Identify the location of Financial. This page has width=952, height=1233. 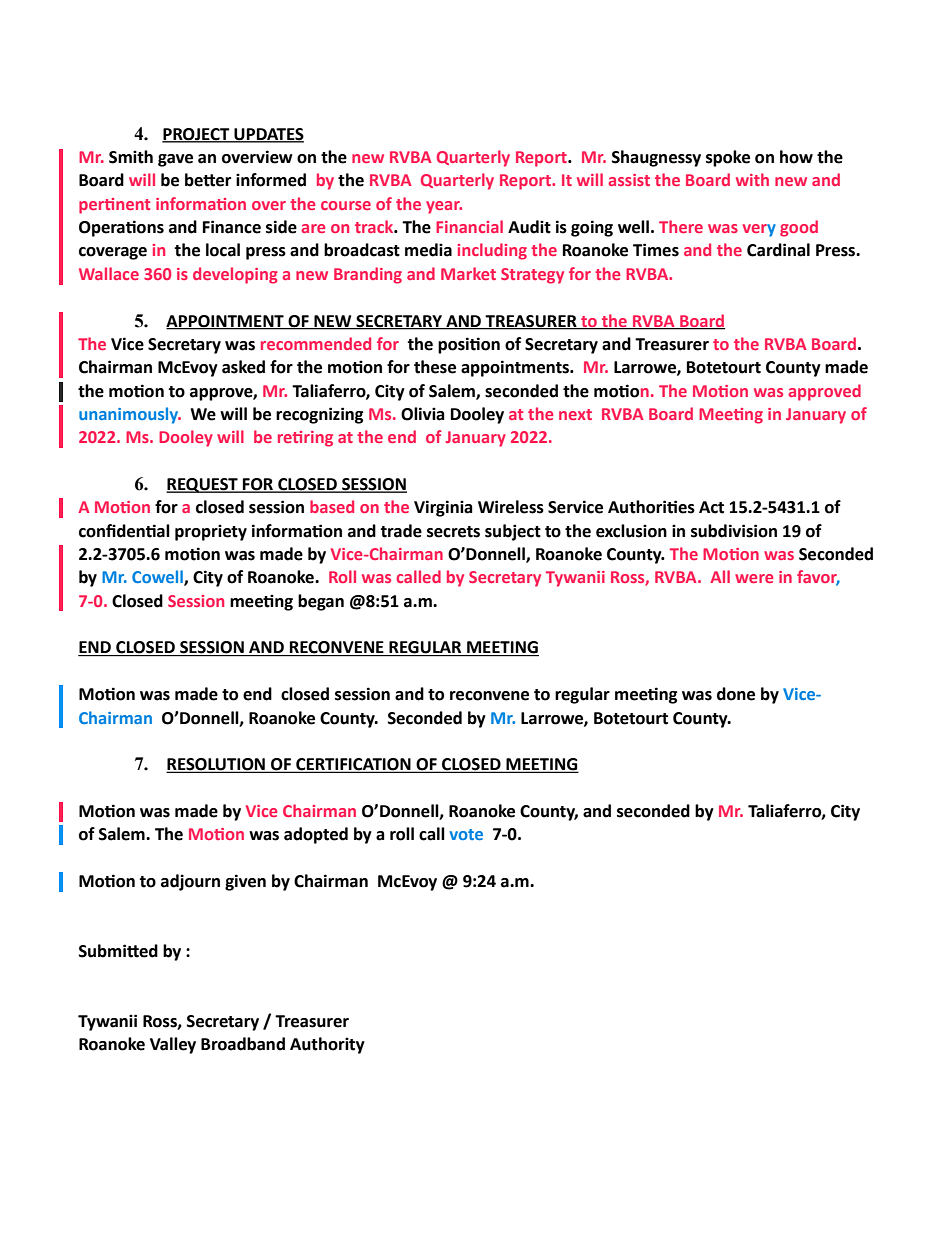
(469, 226).
